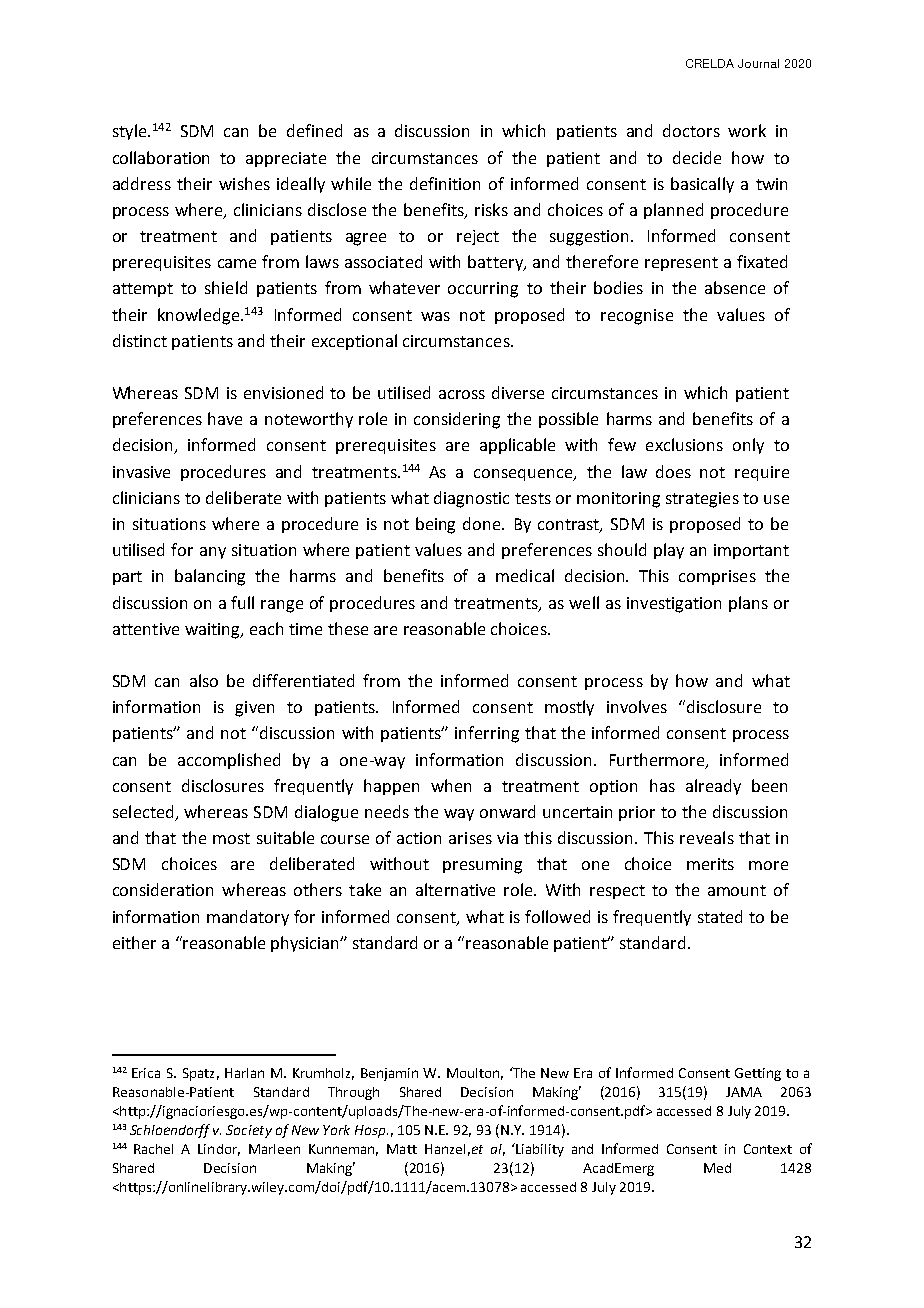 This document has width=924, height=1308. Describe the element at coordinates (744, 1092) in the document. I see `JAMA` at that location.
